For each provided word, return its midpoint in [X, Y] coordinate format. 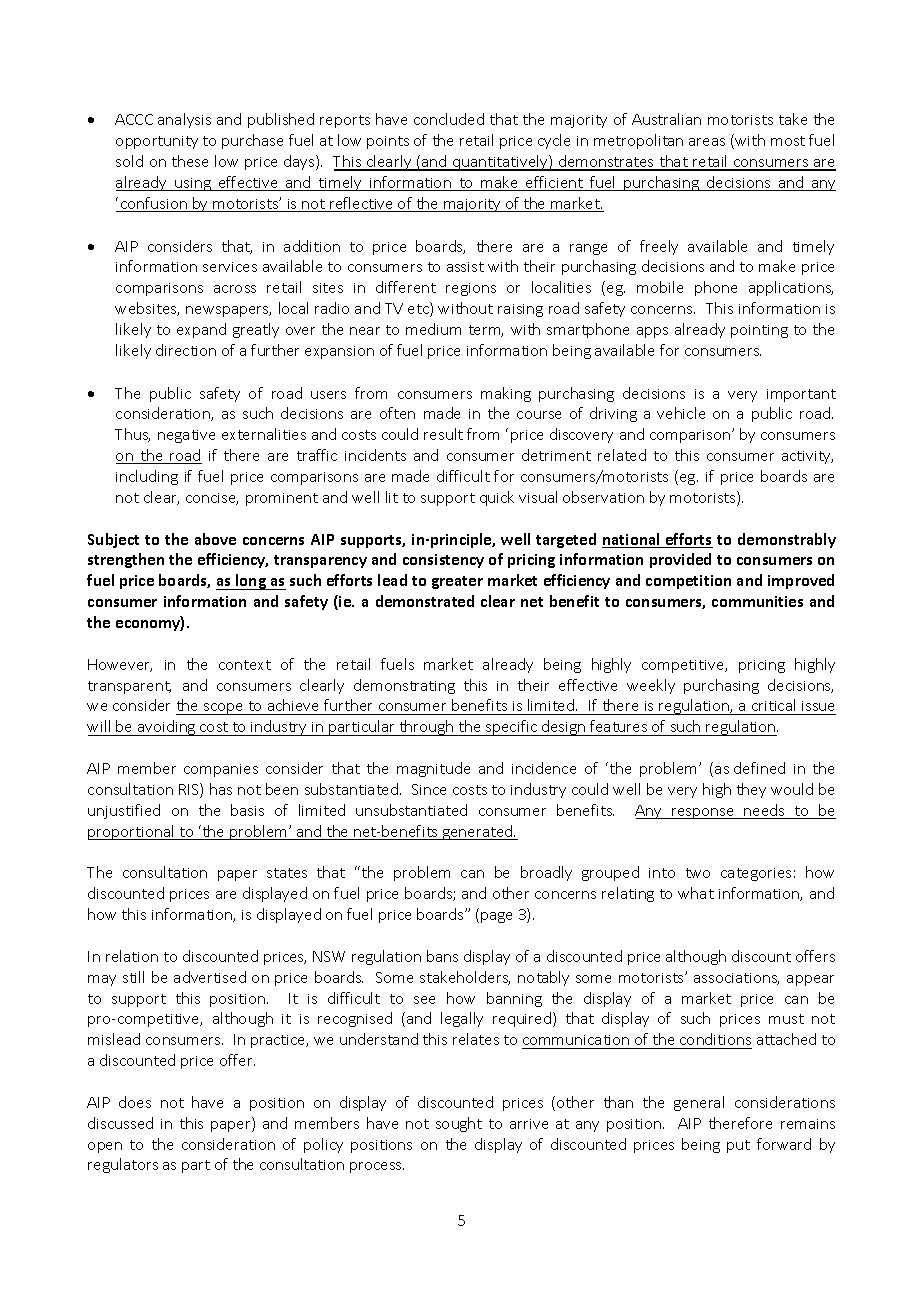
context [245, 665]
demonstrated [425, 601]
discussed [120, 1123]
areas [707, 142]
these [190, 161]
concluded [449, 119]
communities [757, 601]
